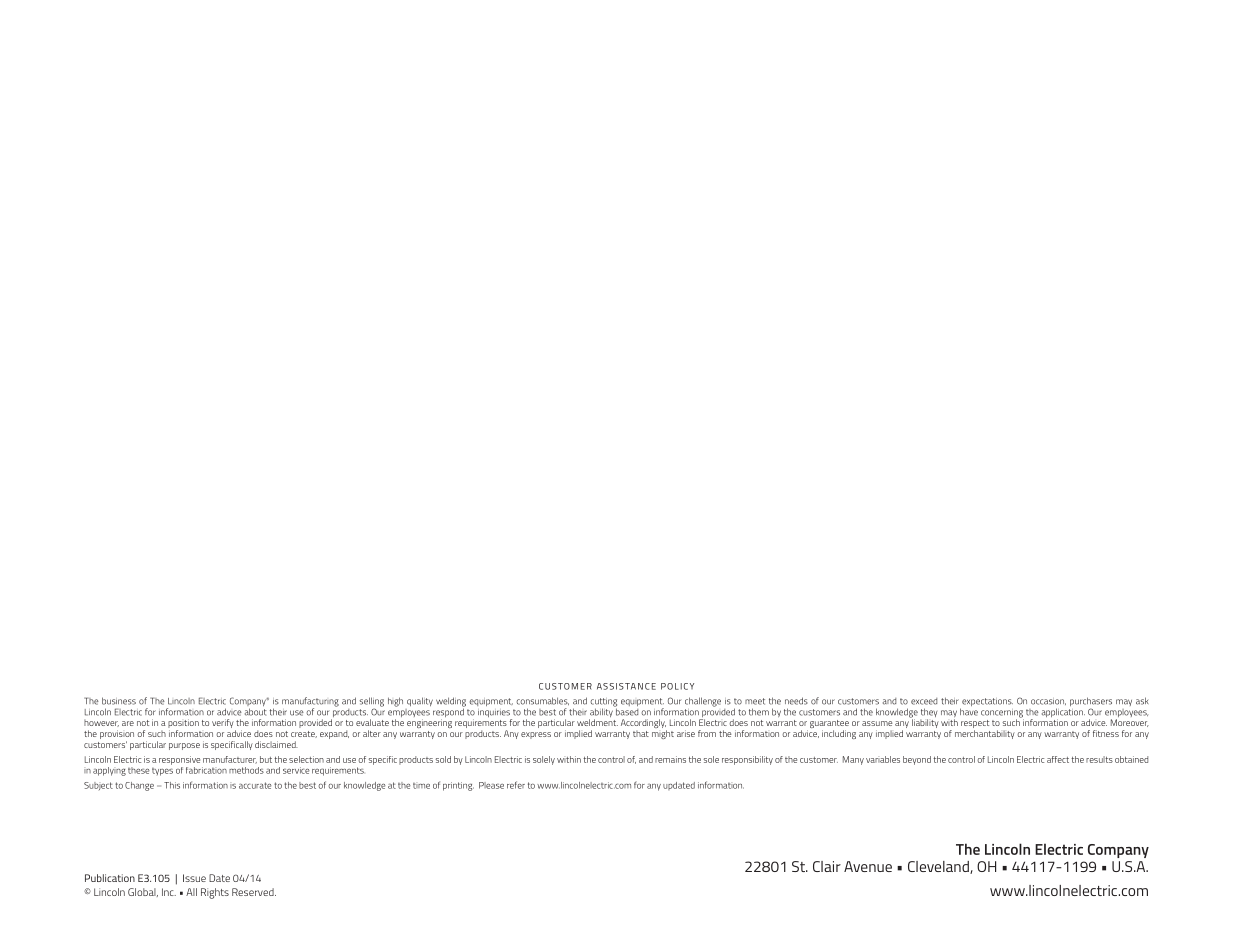 This screenshot has width=1233, height=952. What do you see at coordinates (254, 892) in the screenshot?
I see `Reserved` at bounding box center [254, 892].
